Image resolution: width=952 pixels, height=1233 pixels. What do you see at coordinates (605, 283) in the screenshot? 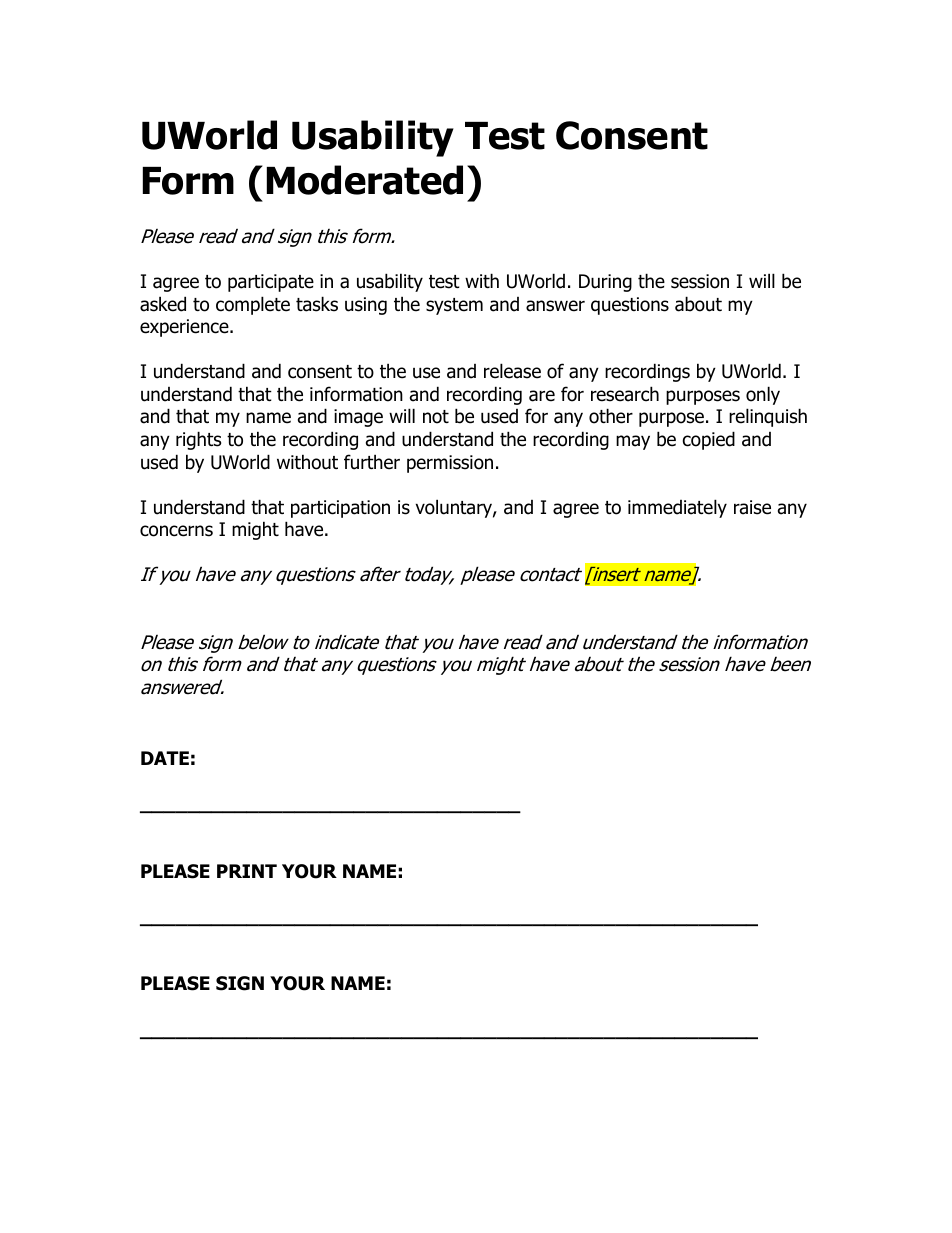
I see `During` at bounding box center [605, 283].
